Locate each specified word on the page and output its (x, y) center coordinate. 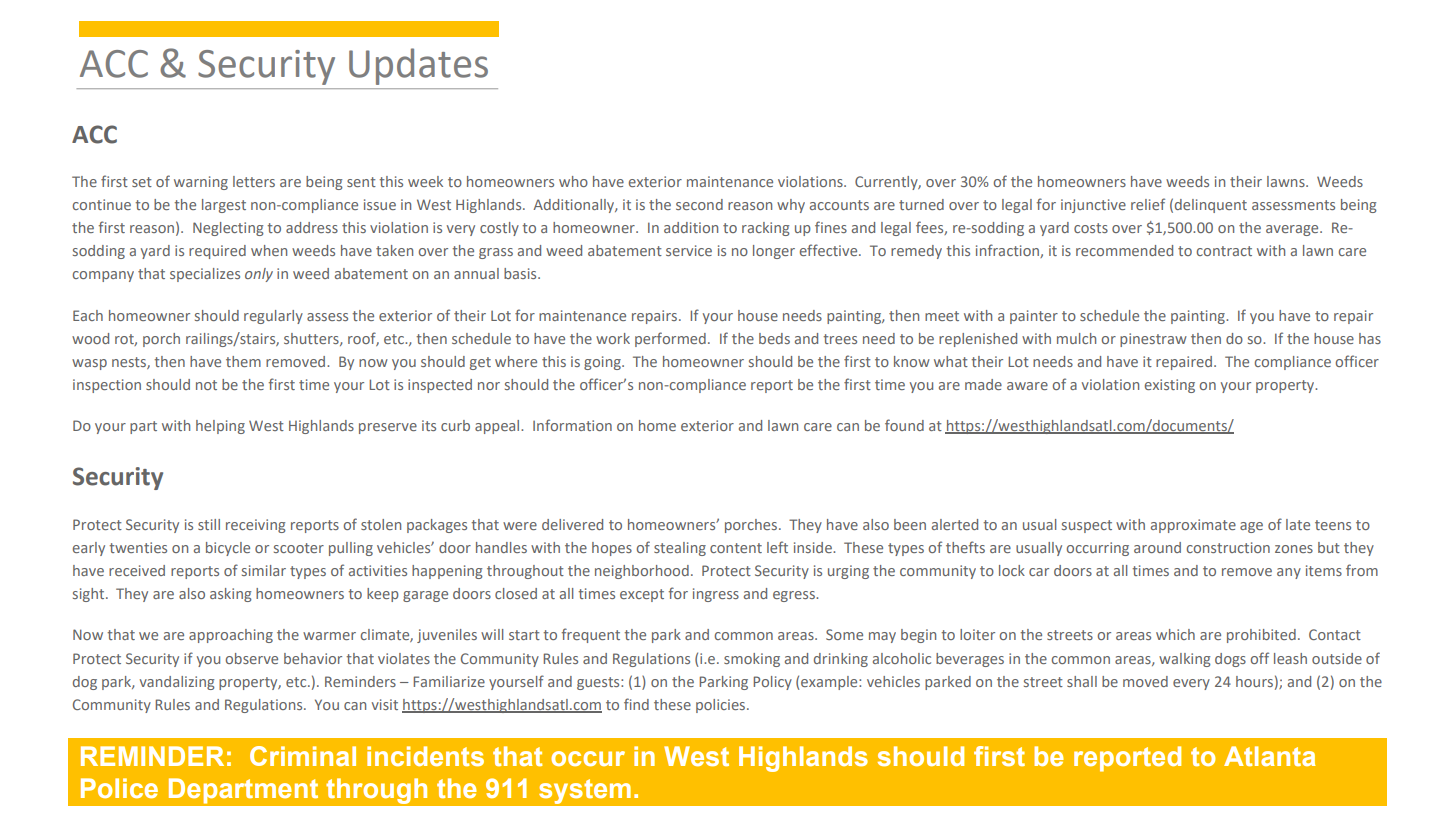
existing (1170, 386)
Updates (418, 66)
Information (572, 425)
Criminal (303, 756)
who (573, 181)
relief (1148, 204)
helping (220, 427)
